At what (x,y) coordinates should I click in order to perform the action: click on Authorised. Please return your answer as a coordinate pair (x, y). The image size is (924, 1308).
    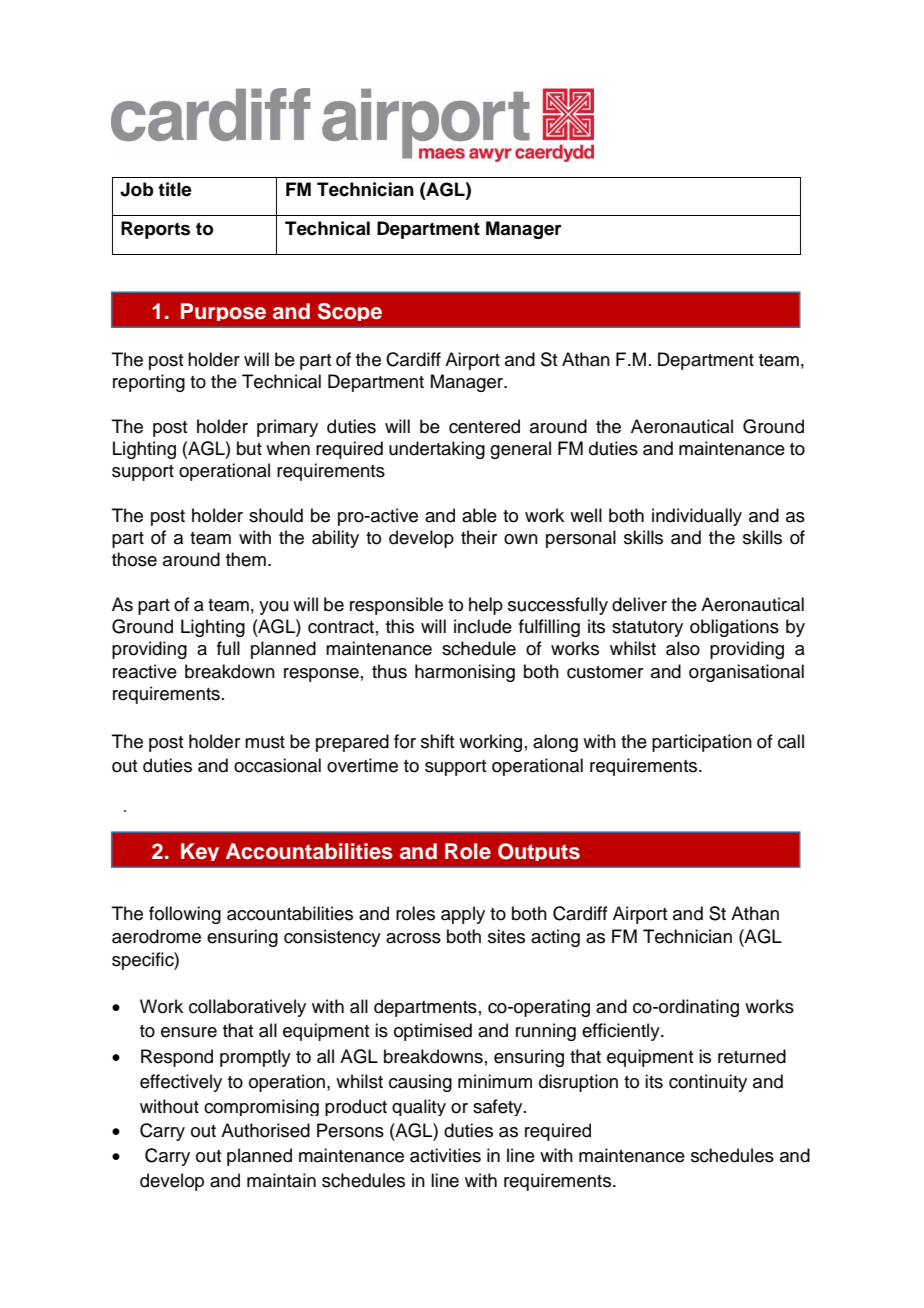
    Looking at the image, I should click on (265, 1130).
